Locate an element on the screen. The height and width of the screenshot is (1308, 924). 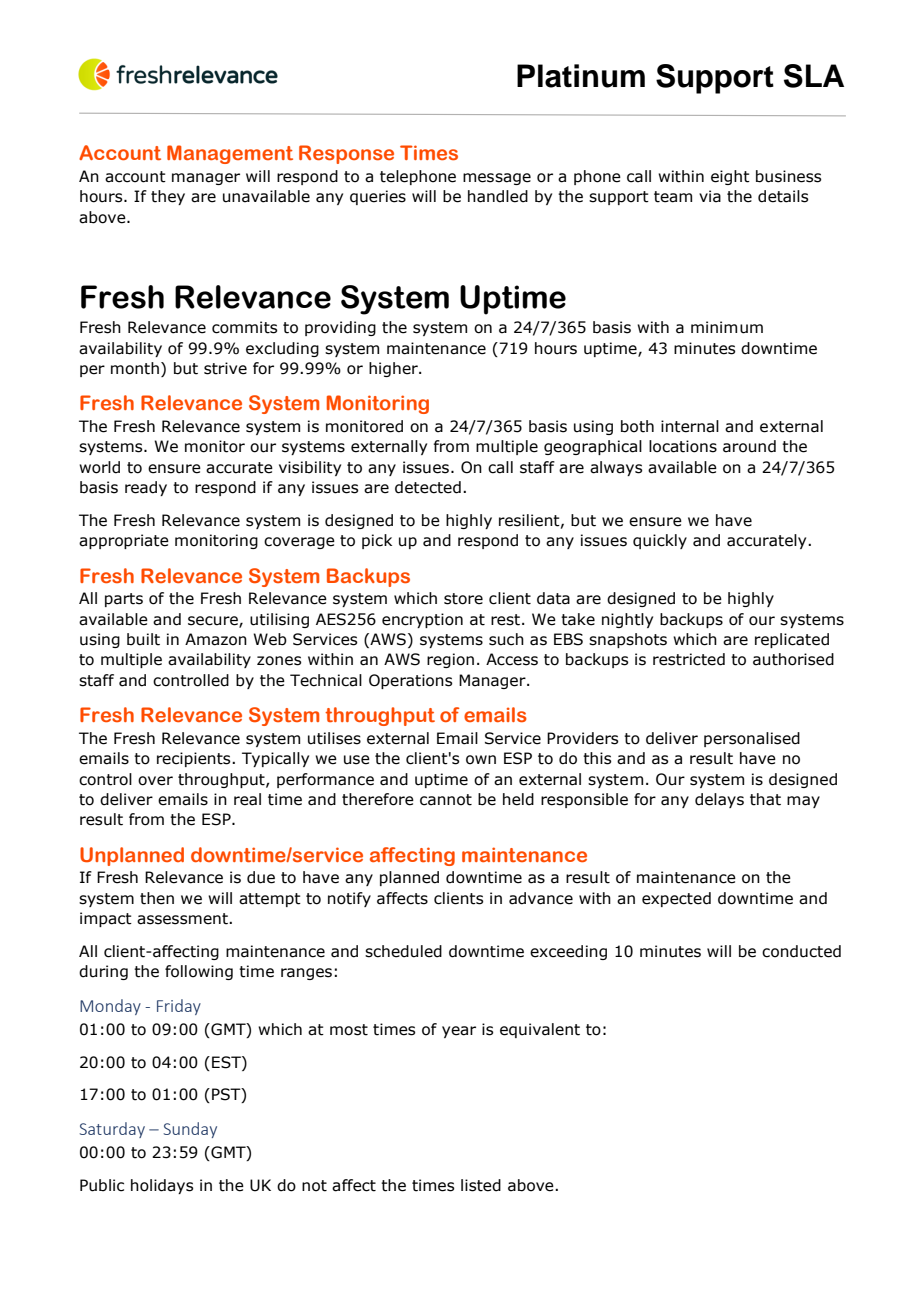
delays is located at coordinates (719, 800).
